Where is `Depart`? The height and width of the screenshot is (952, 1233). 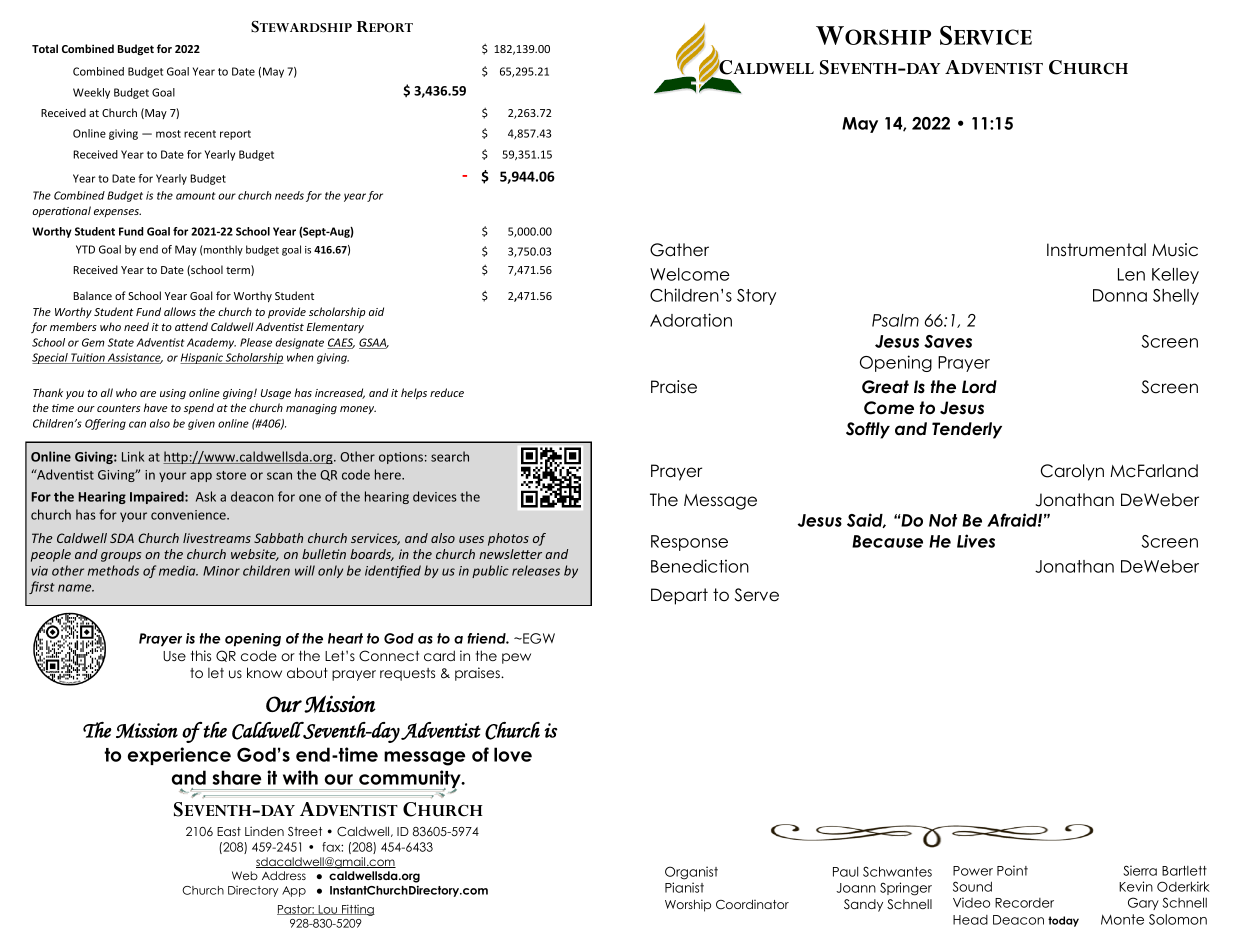
Depart is located at coordinates (679, 596).
